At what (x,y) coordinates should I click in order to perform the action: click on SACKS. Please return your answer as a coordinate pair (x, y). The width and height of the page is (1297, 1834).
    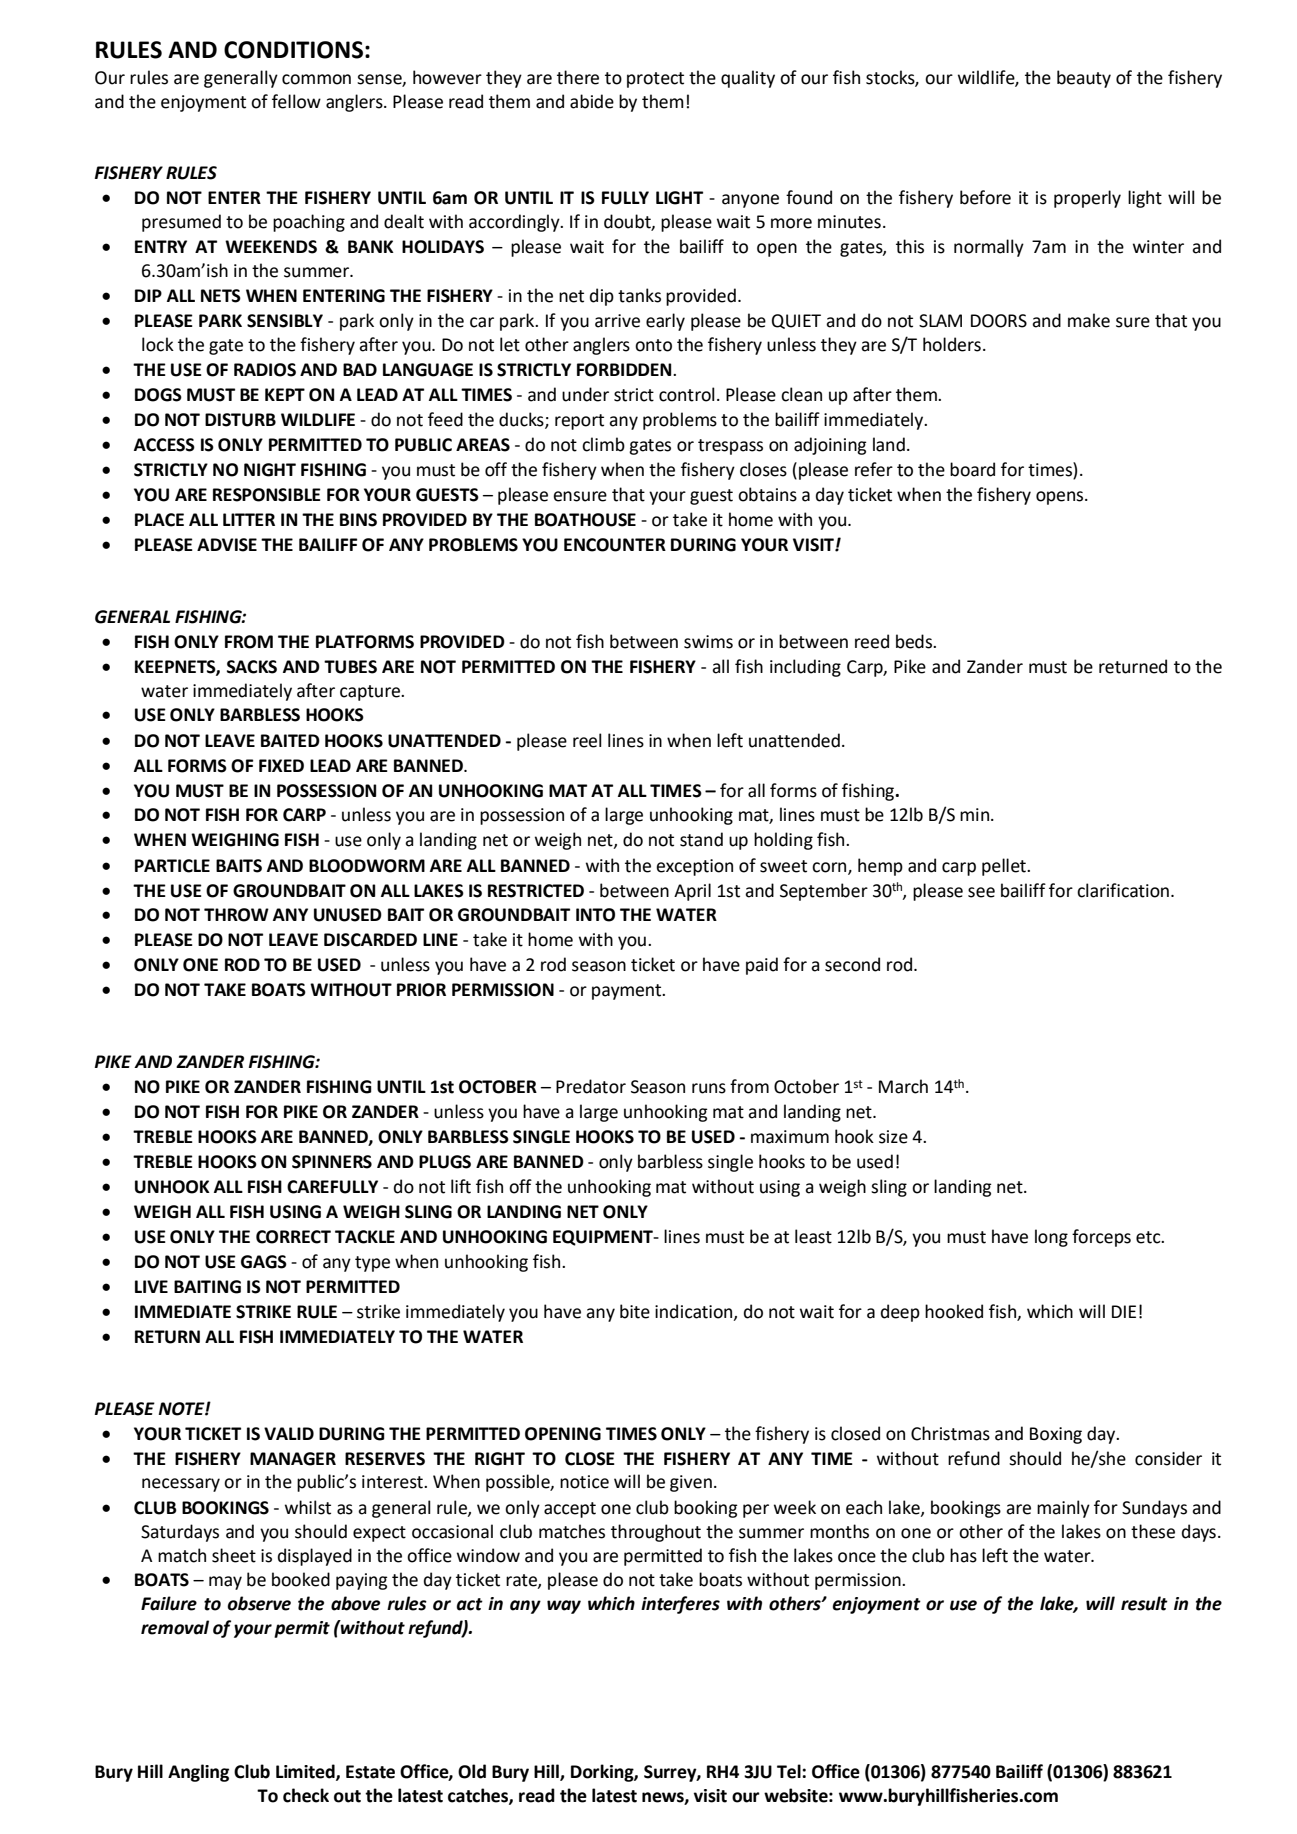
    Looking at the image, I should click on (252, 667).
